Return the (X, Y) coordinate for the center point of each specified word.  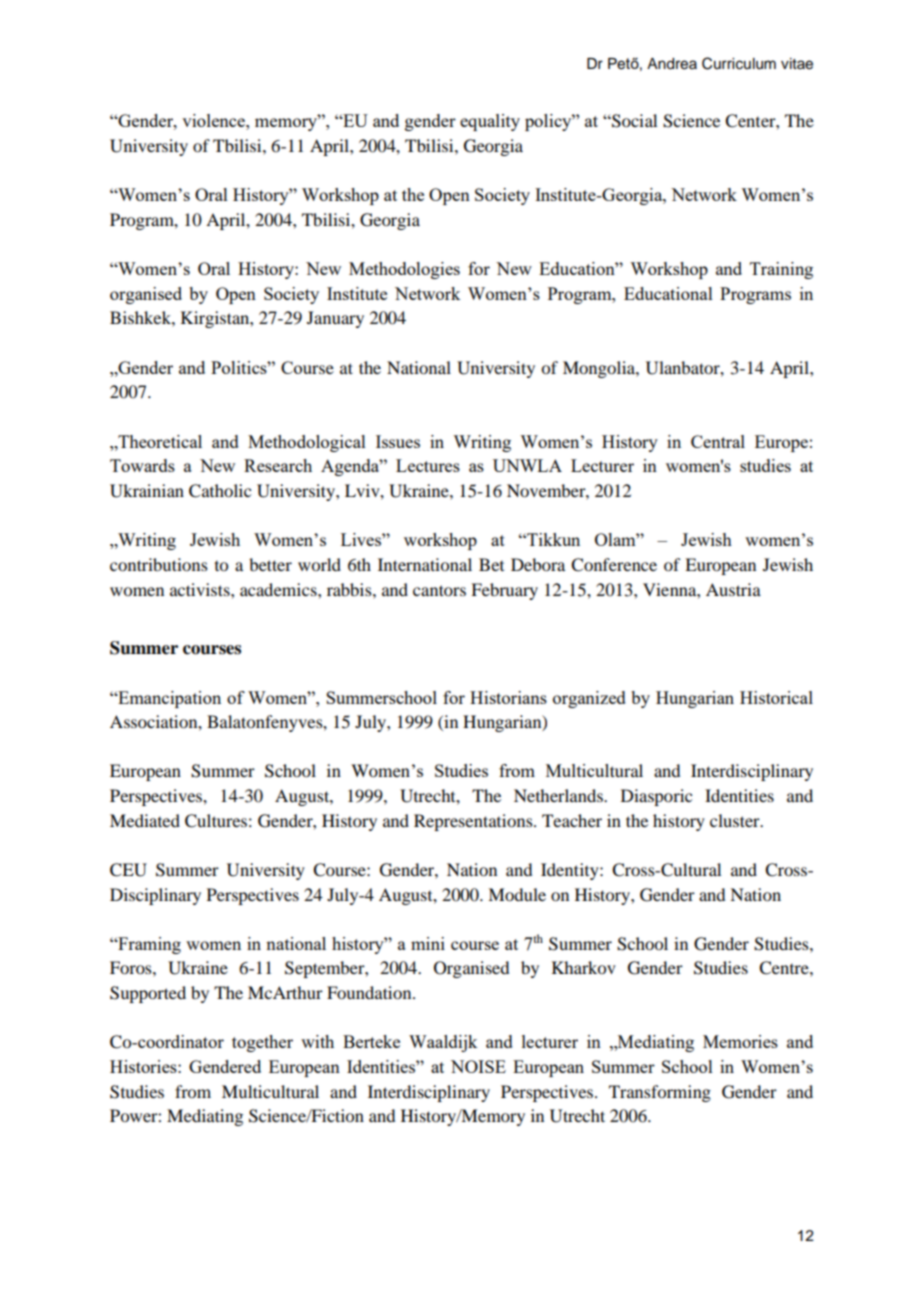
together (262, 1043)
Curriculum (739, 63)
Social (633, 121)
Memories (740, 1041)
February (504, 591)
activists (201, 589)
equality (490, 122)
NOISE (478, 1066)
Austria (733, 589)
